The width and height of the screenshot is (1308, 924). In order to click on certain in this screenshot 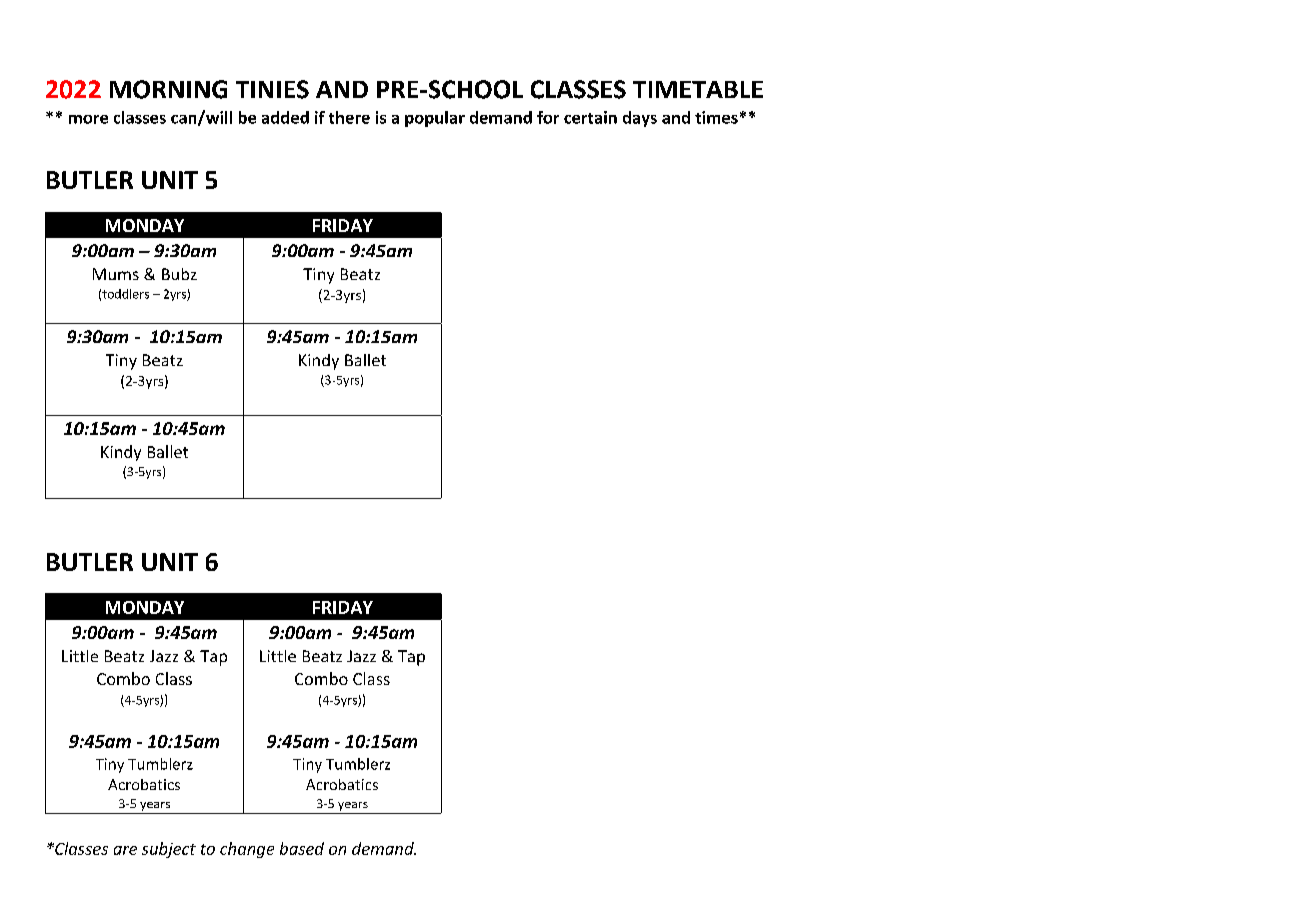, I will do `click(590, 117)`.
